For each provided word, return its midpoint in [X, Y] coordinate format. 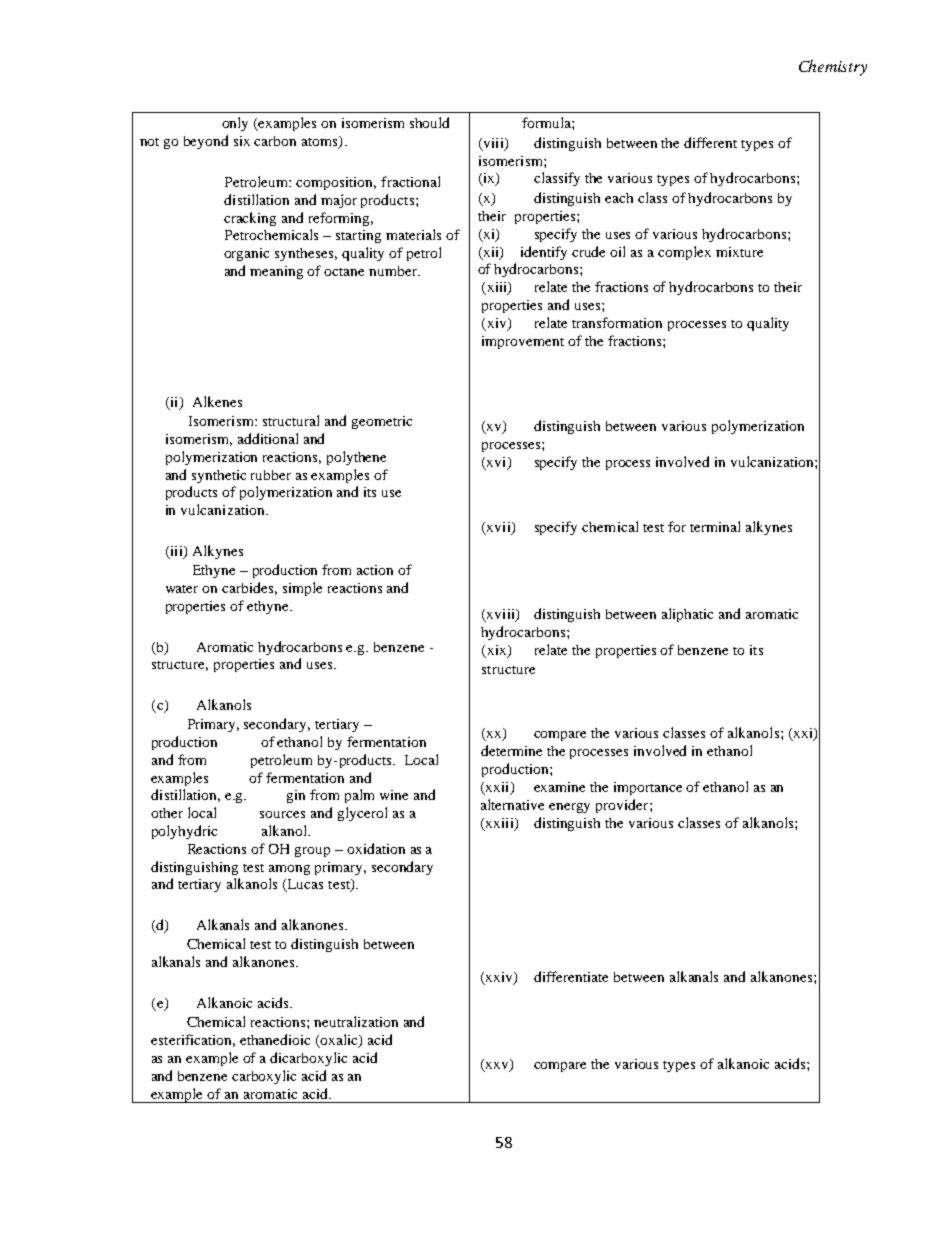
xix [496, 651]
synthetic [219, 476]
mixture [739, 252]
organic [246, 254]
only [235, 124]
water [182, 589]
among [289, 870]
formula [547, 122]
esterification [193, 1040]
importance [648, 788]
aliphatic [687, 615]
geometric [382, 422]
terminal [715, 526]
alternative [512, 804]
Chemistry [833, 68]
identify [544, 253]
